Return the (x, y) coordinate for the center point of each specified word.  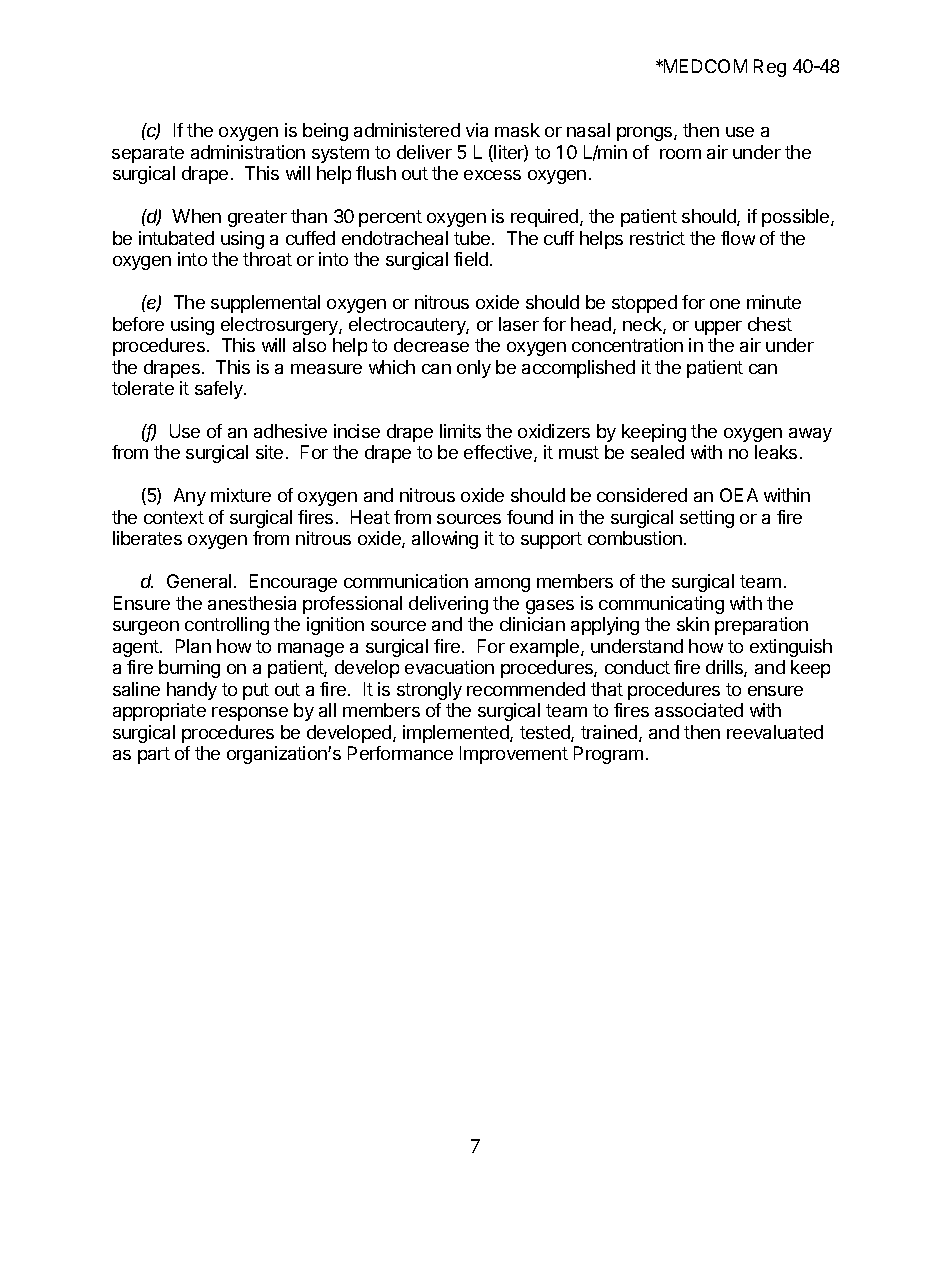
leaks (776, 452)
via (477, 130)
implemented (457, 734)
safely (220, 390)
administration (248, 152)
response (250, 714)
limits (460, 431)
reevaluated (775, 732)
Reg (770, 68)
